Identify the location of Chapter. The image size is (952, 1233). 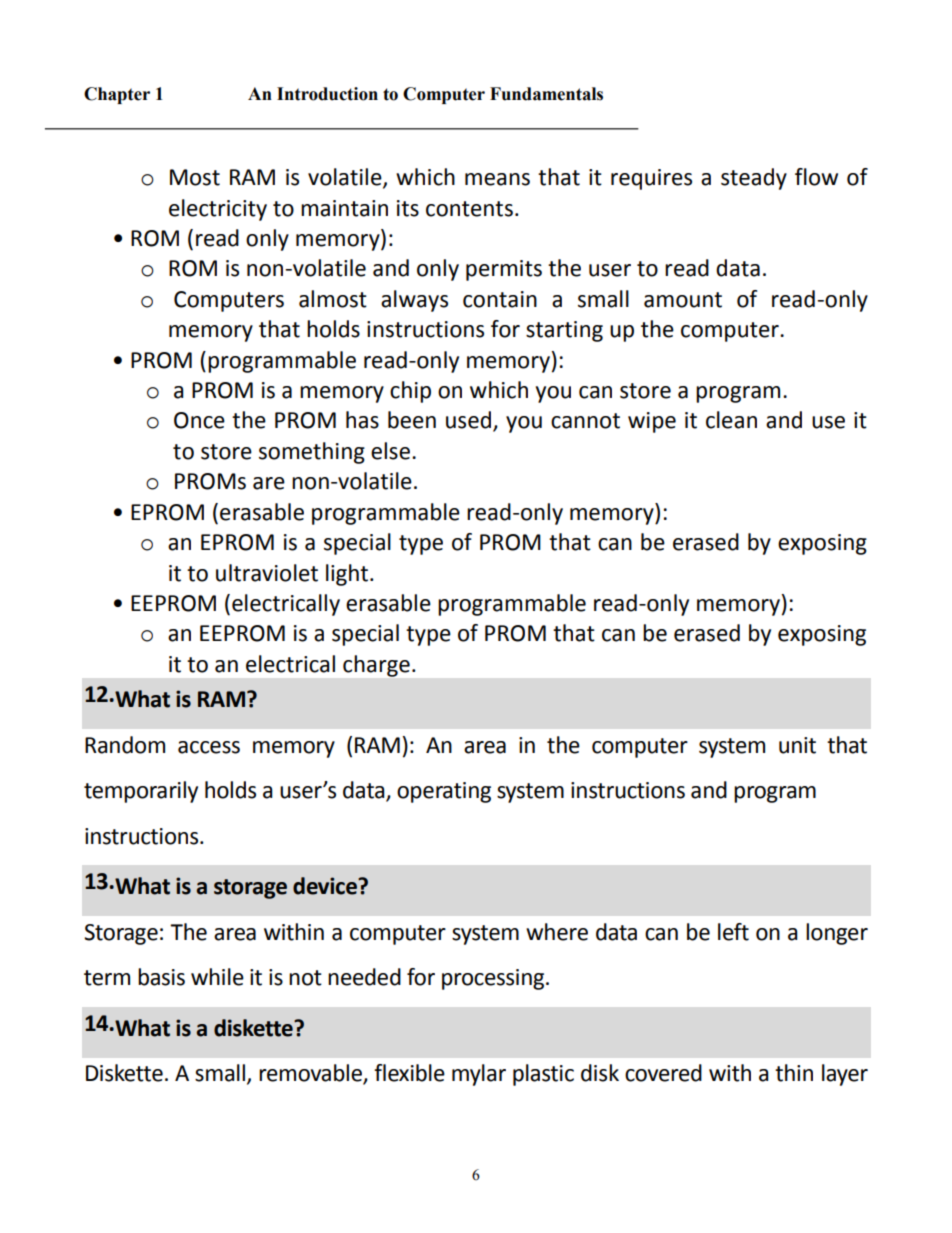
(117, 95).
